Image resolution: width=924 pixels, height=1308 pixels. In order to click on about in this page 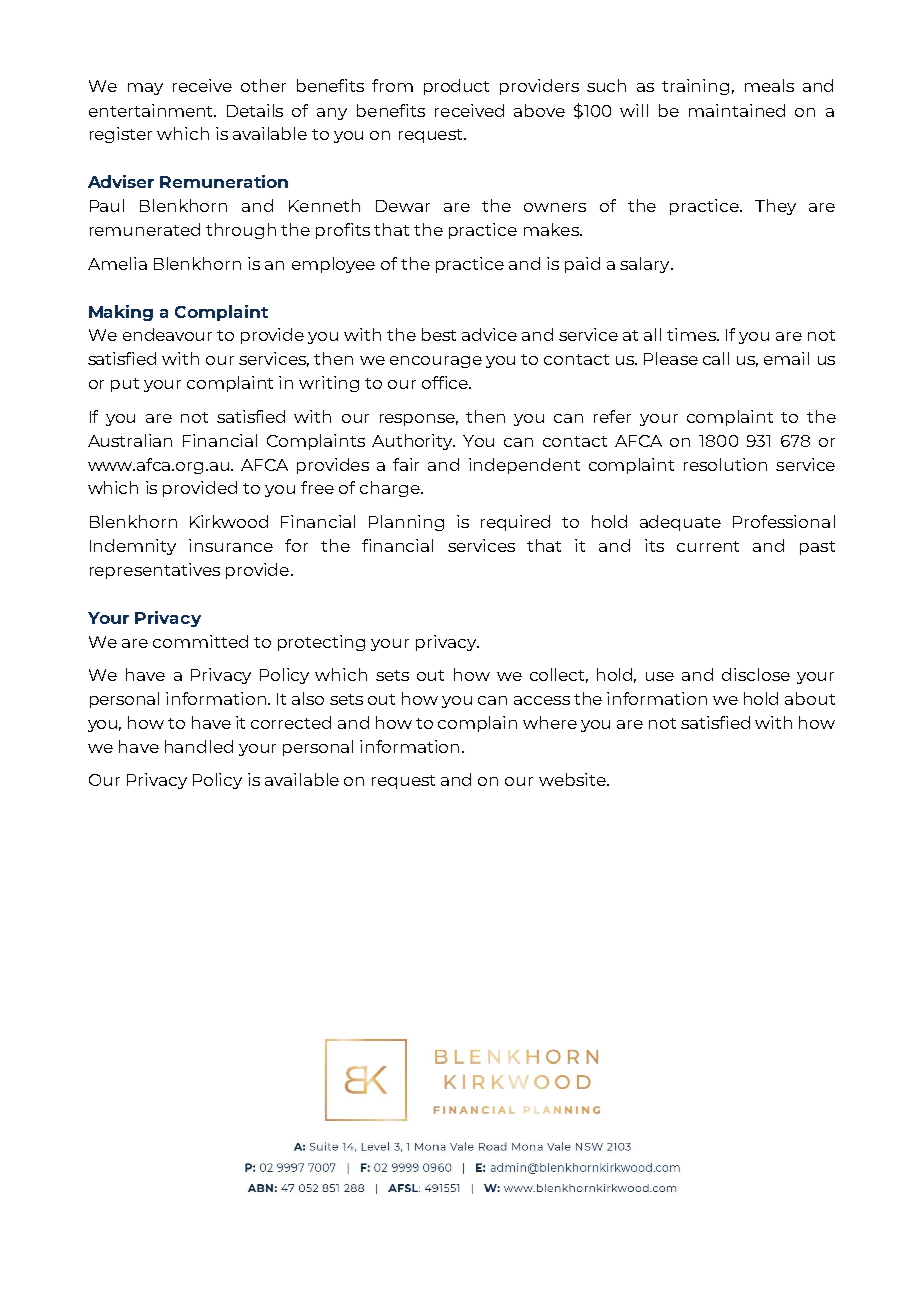, I will do `click(810, 698)`.
